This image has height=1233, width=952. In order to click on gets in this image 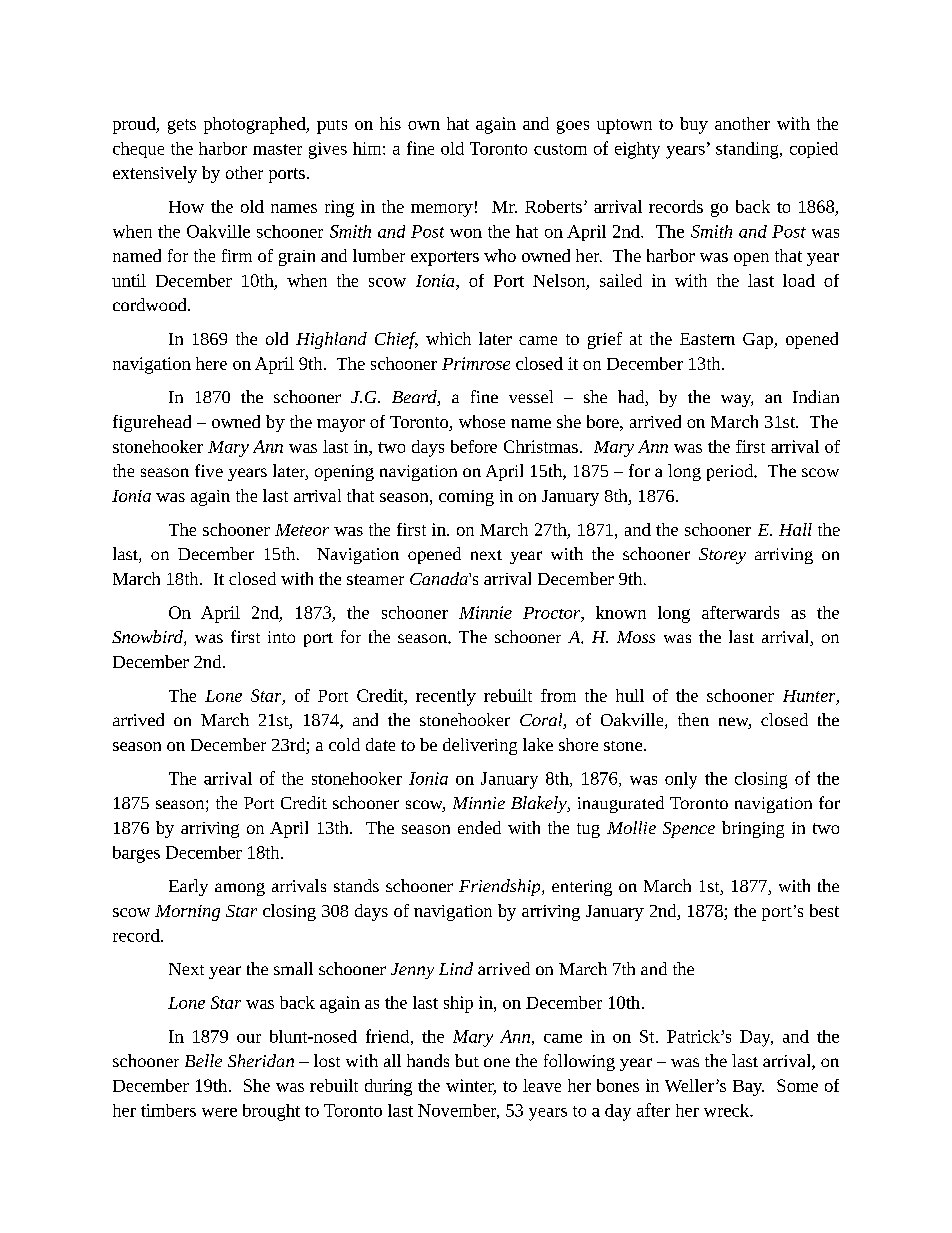, I will do `click(182, 126)`.
